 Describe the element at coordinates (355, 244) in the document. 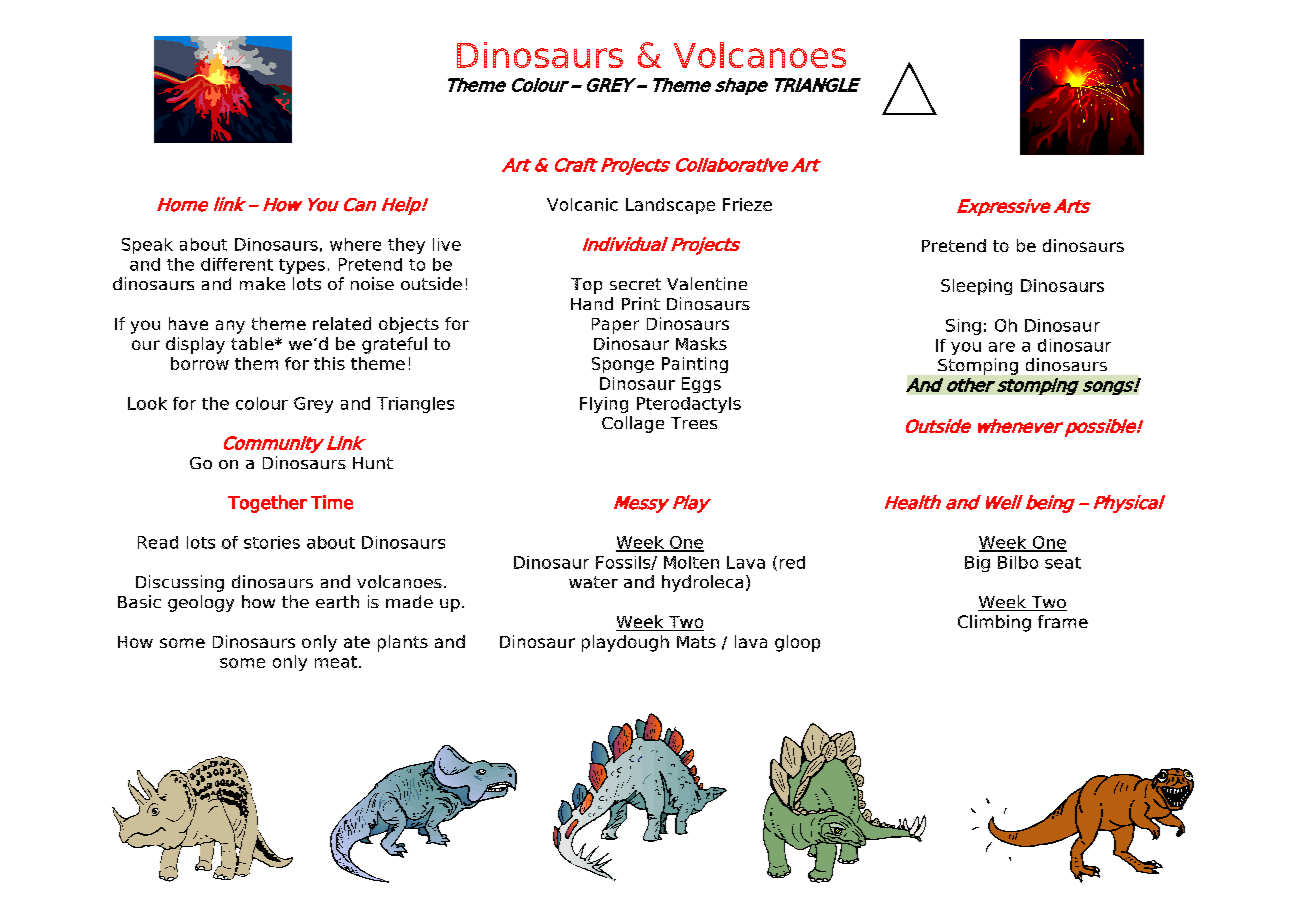

I see `where` at that location.
